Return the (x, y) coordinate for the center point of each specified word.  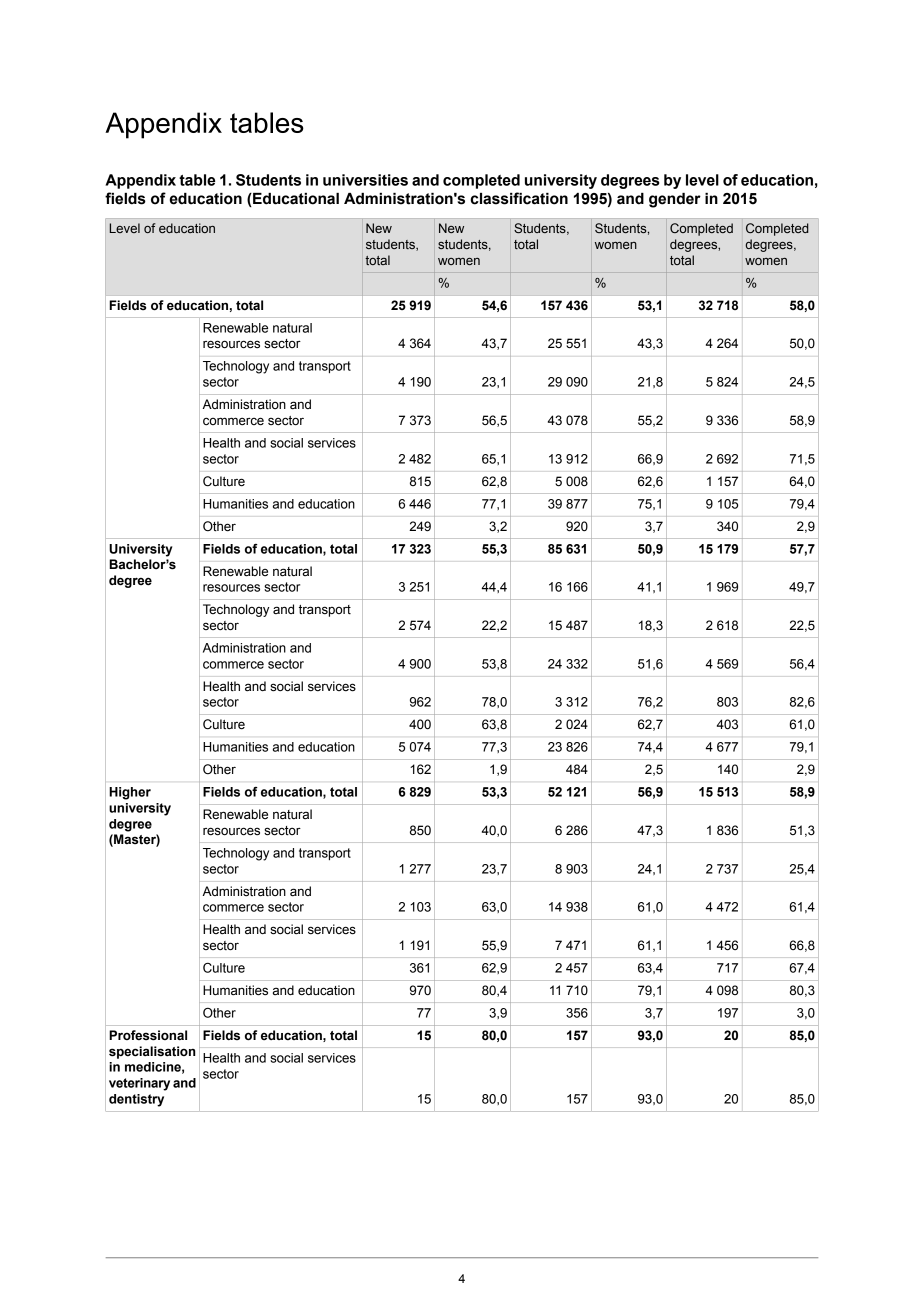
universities (365, 180)
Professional (148, 1035)
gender (675, 200)
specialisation (152, 1052)
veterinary (139, 1084)
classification (519, 198)
